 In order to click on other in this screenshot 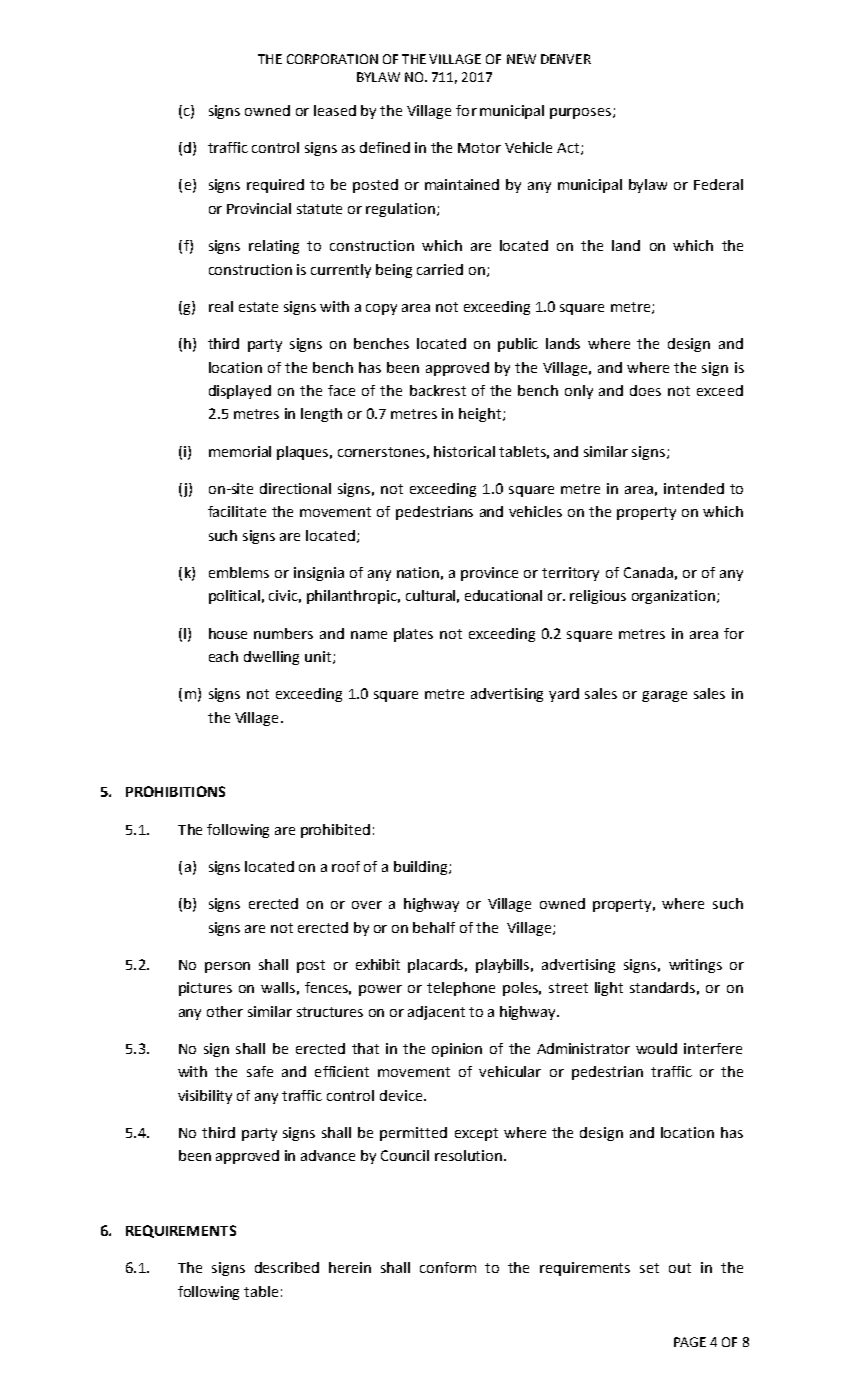, I will do `click(225, 1011)`.
